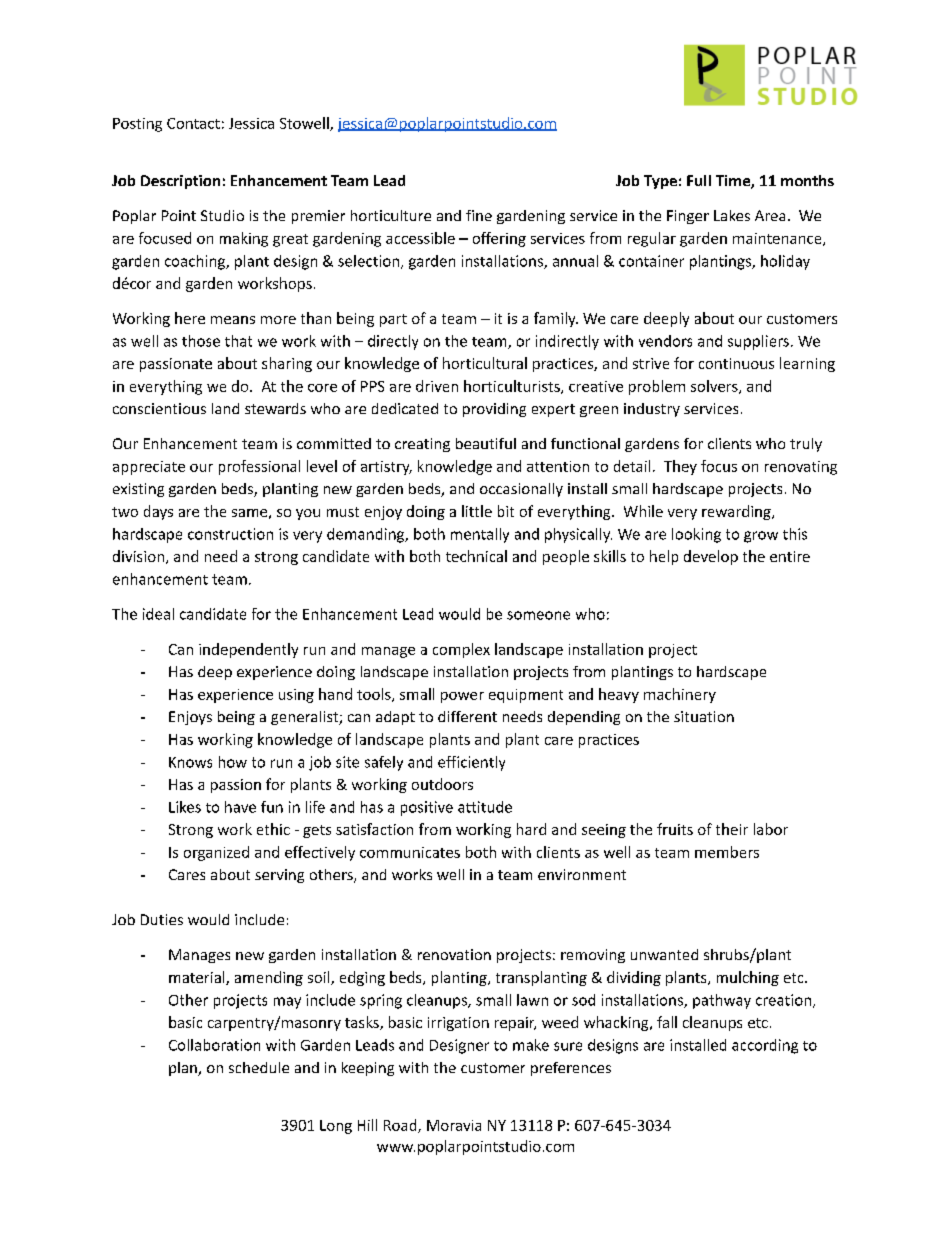 Image resolution: width=952 pixels, height=1233 pixels. What do you see at coordinates (159, 408) in the screenshot?
I see `conscientious` at bounding box center [159, 408].
